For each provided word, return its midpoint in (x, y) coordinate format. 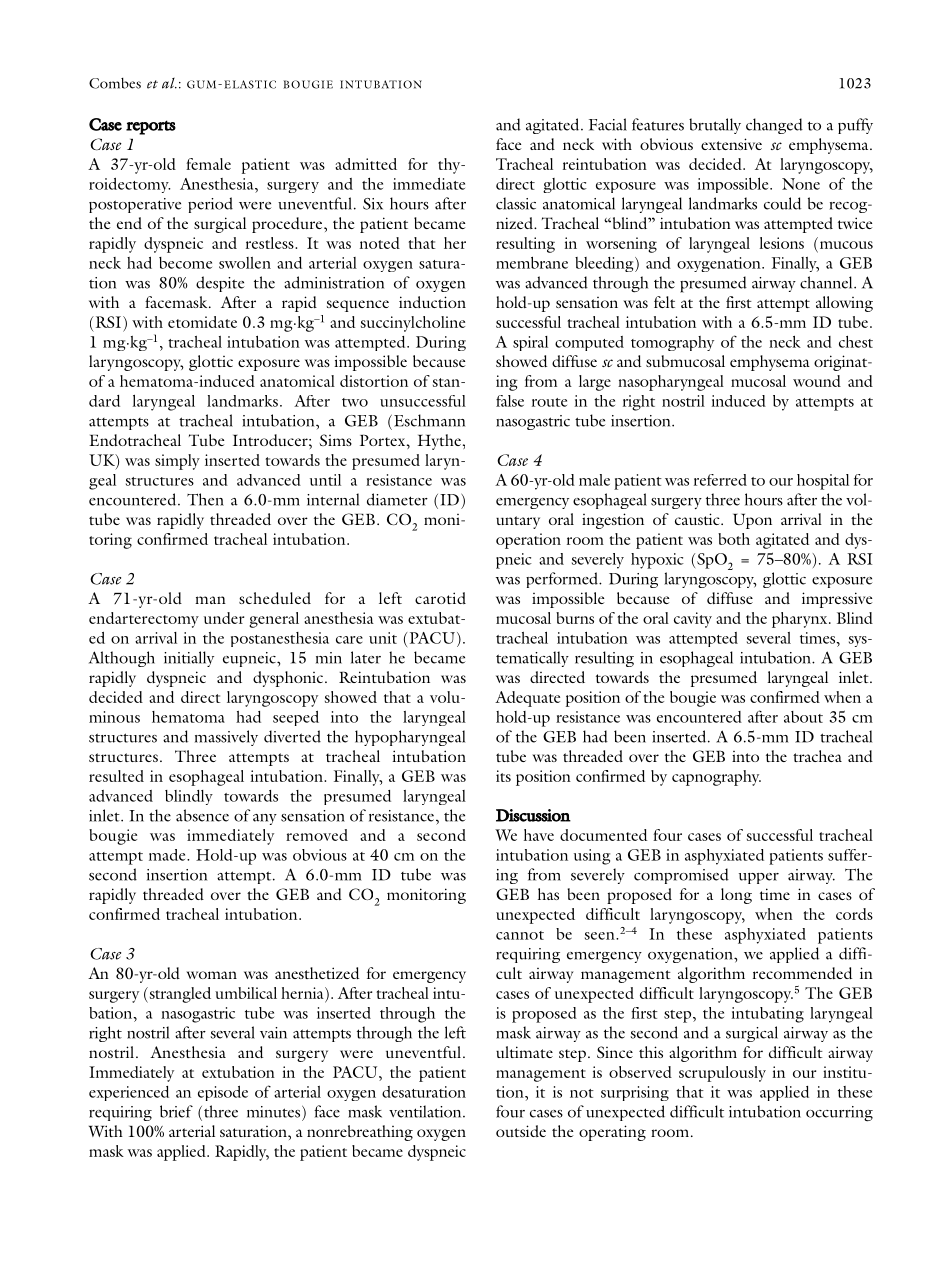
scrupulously (722, 1074)
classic (516, 203)
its (503, 776)
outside (521, 1131)
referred (720, 480)
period (210, 205)
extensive (731, 144)
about (803, 717)
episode (223, 1093)
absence (202, 815)
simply (177, 462)
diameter (397, 499)
